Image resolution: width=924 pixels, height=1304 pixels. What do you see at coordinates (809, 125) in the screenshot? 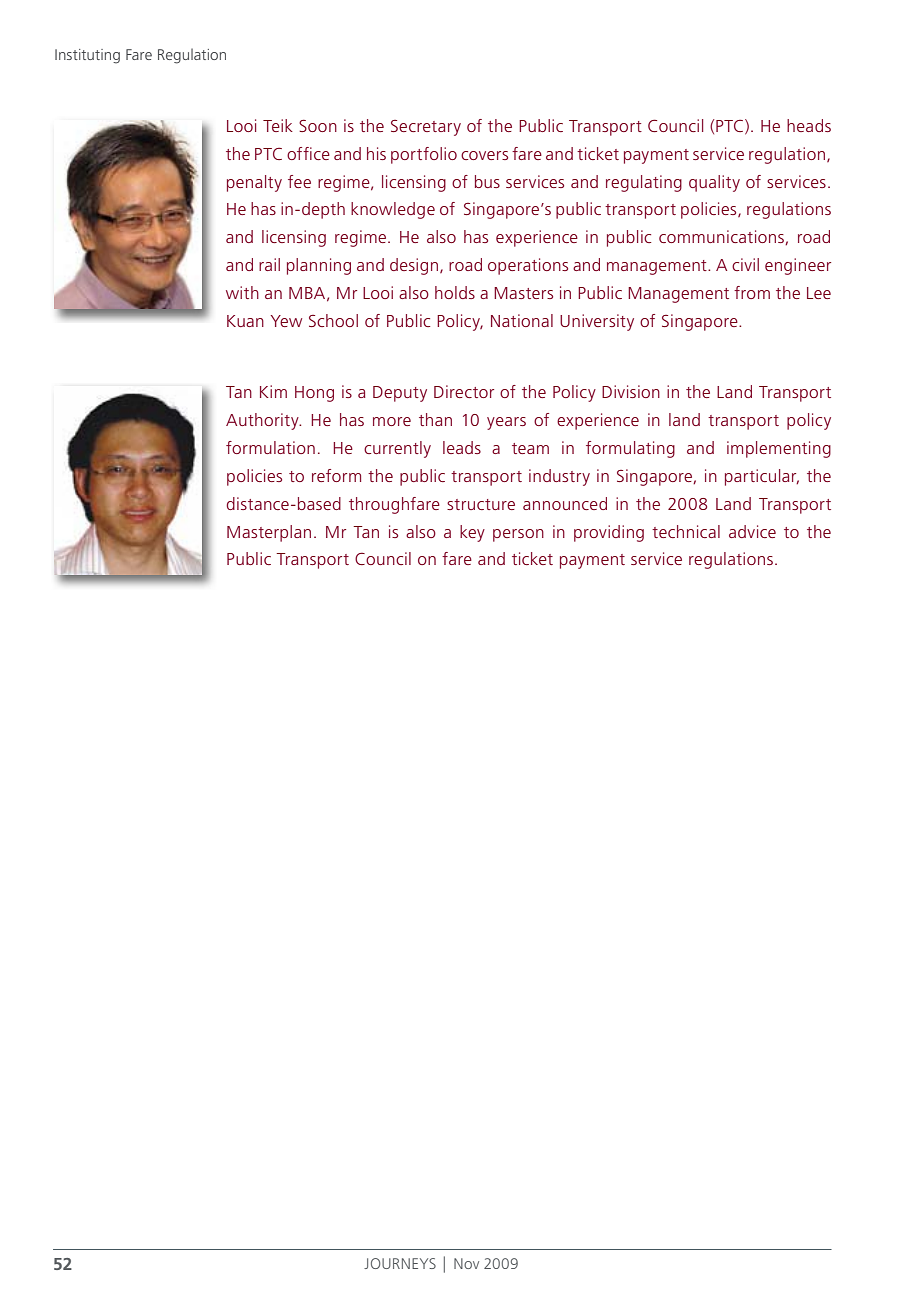
I see `heads` at bounding box center [809, 125].
